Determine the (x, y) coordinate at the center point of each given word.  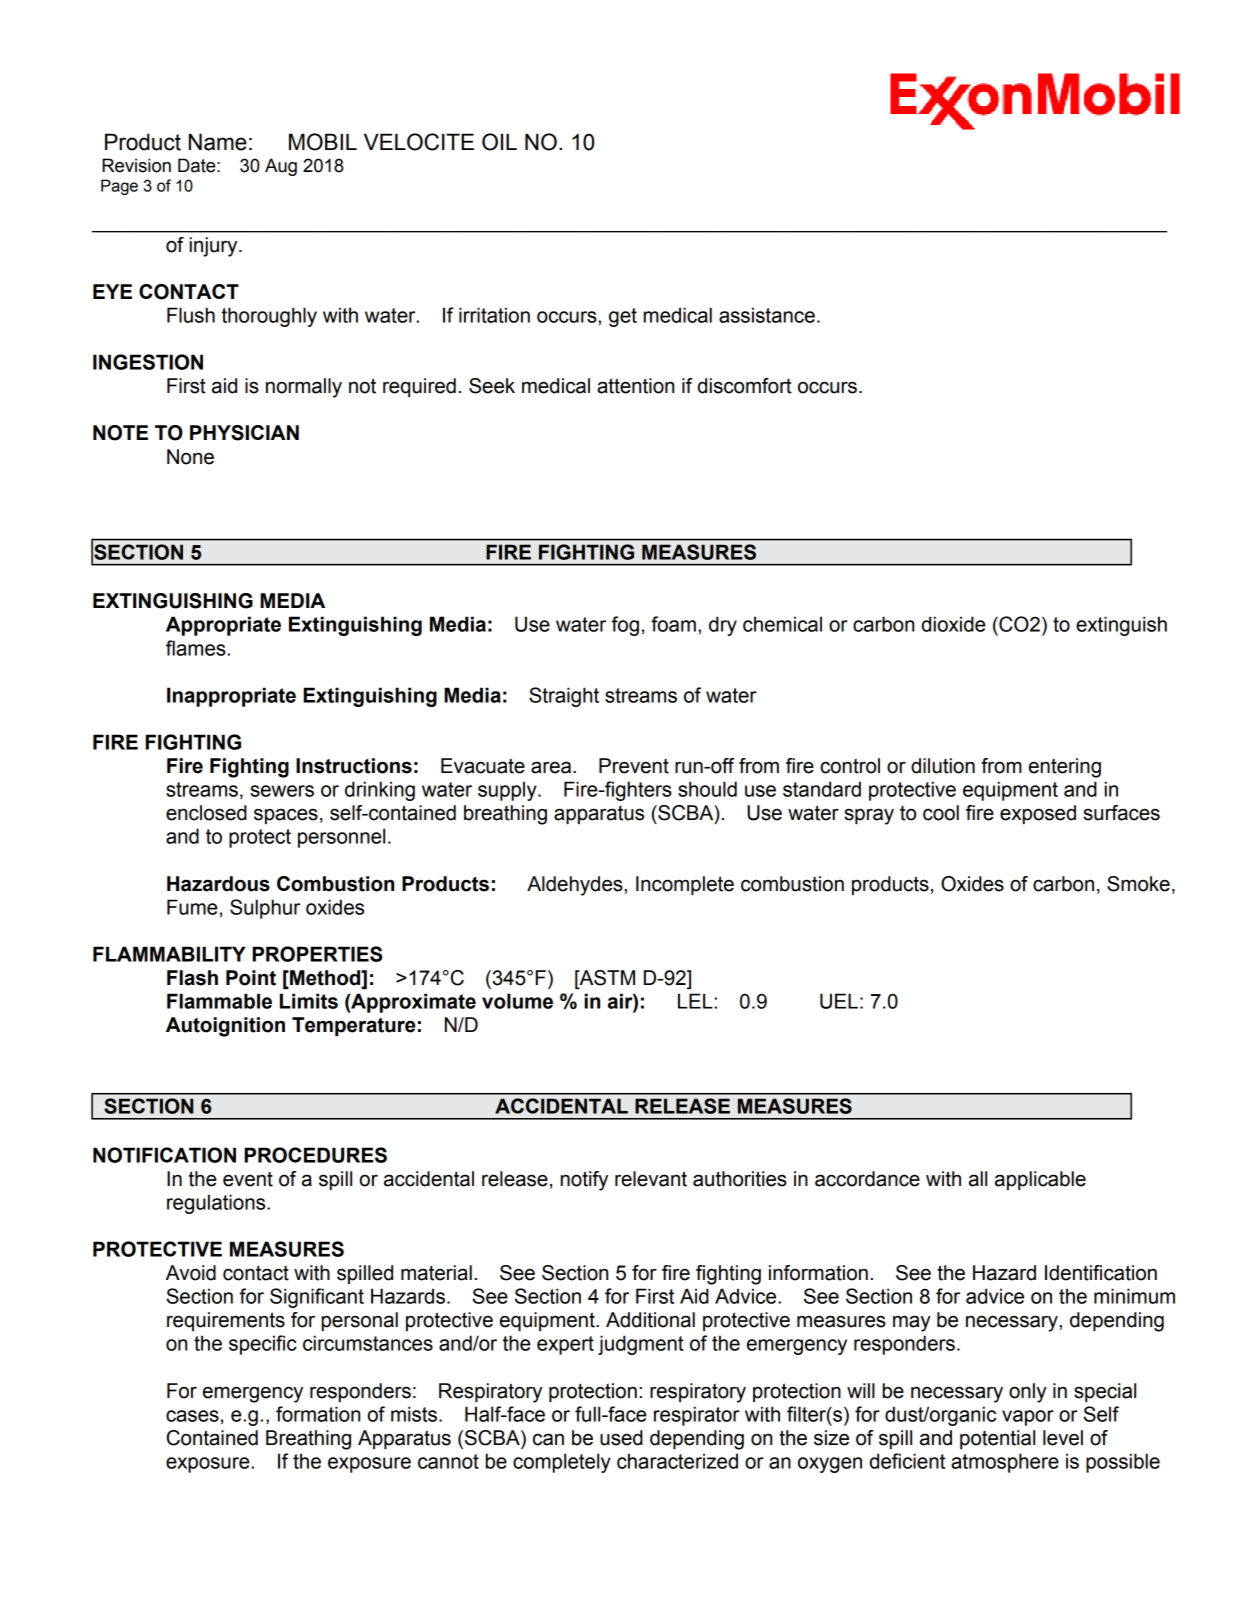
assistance (767, 315)
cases (192, 1416)
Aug (281, 167)
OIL (499, 142)
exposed (1038, 814)
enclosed (206, 813)
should (707, 789)
